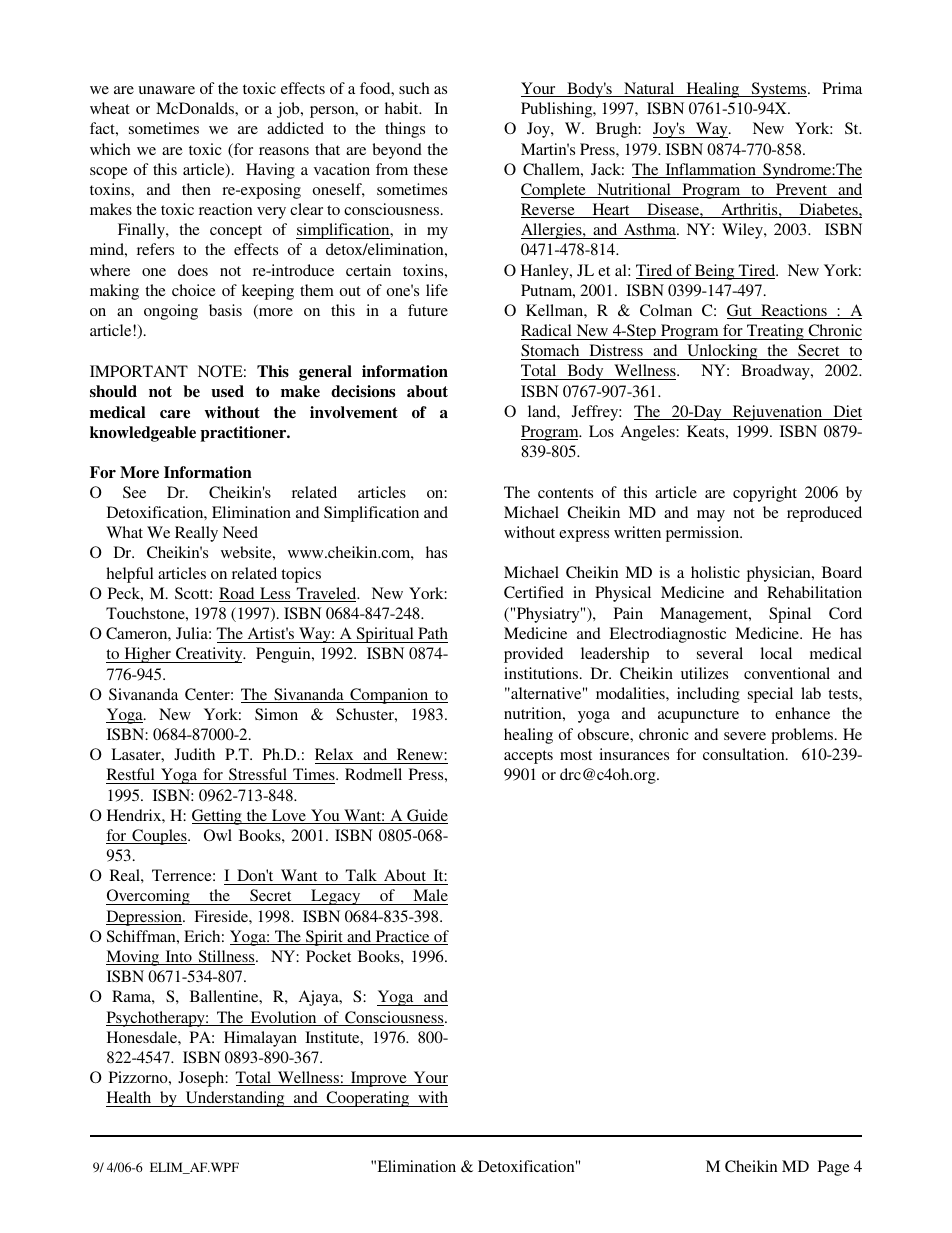 The height and width of the screenshot is (1233, 952). What do you see at coordinates (235, 1099) in the screenshot?
I see `Understanding` at bounding box center [235, 1099].
